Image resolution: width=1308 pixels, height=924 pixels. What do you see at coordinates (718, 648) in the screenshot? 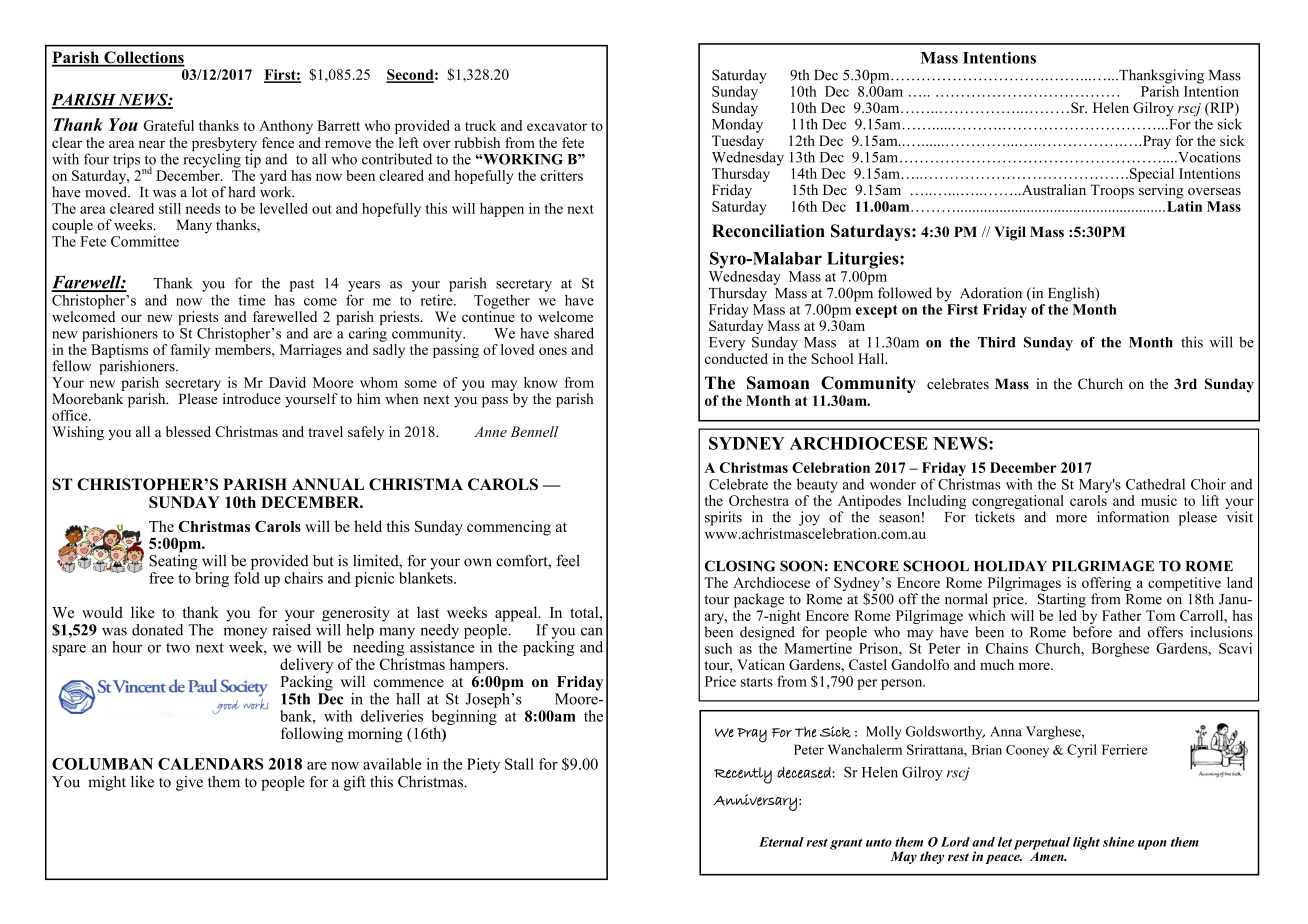
I see `such` at bounding box center [718, 648].
